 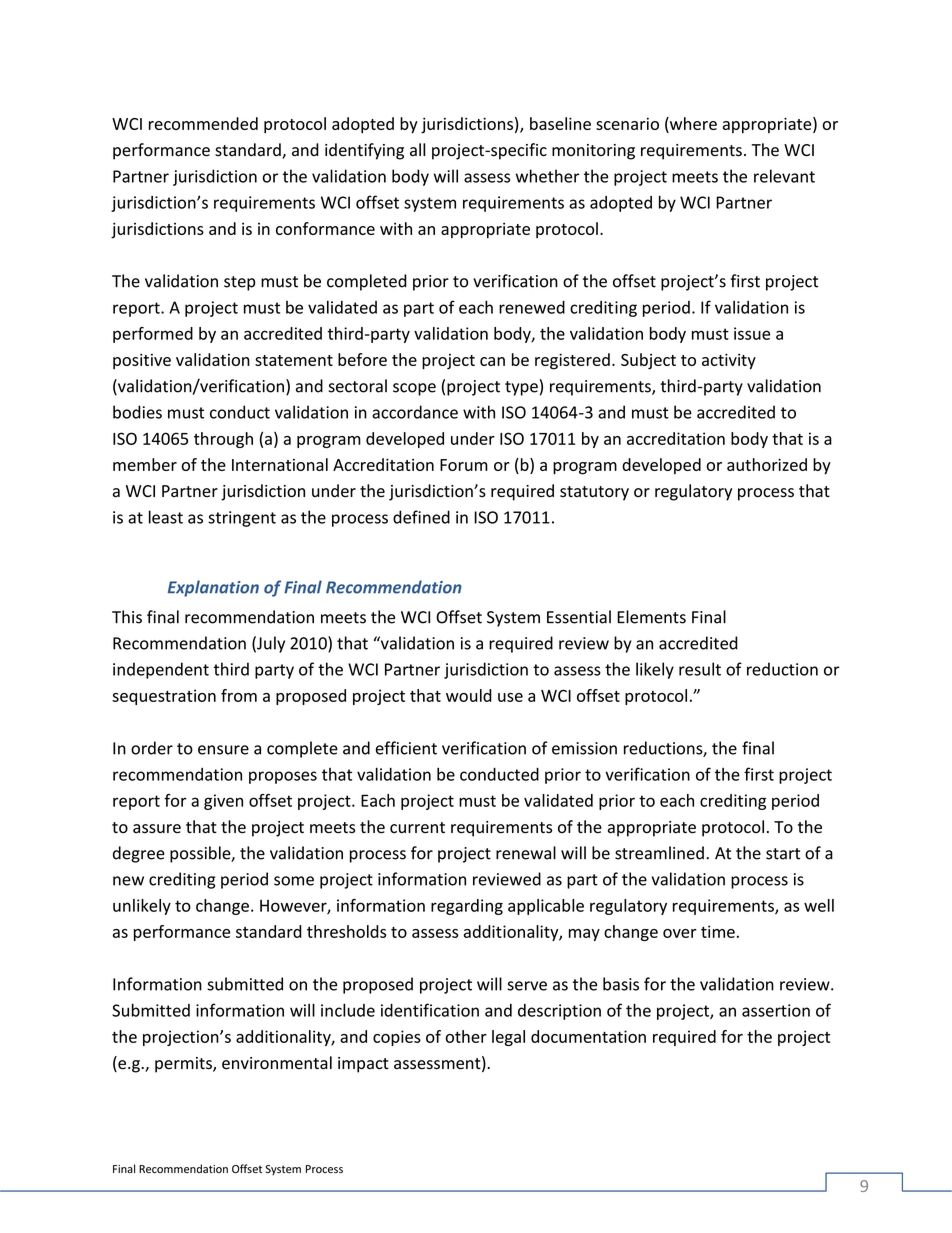 What do you see at coordinates (579, 617) in the screenshot?
I see `Essential` at bounding box center [579, 617].
